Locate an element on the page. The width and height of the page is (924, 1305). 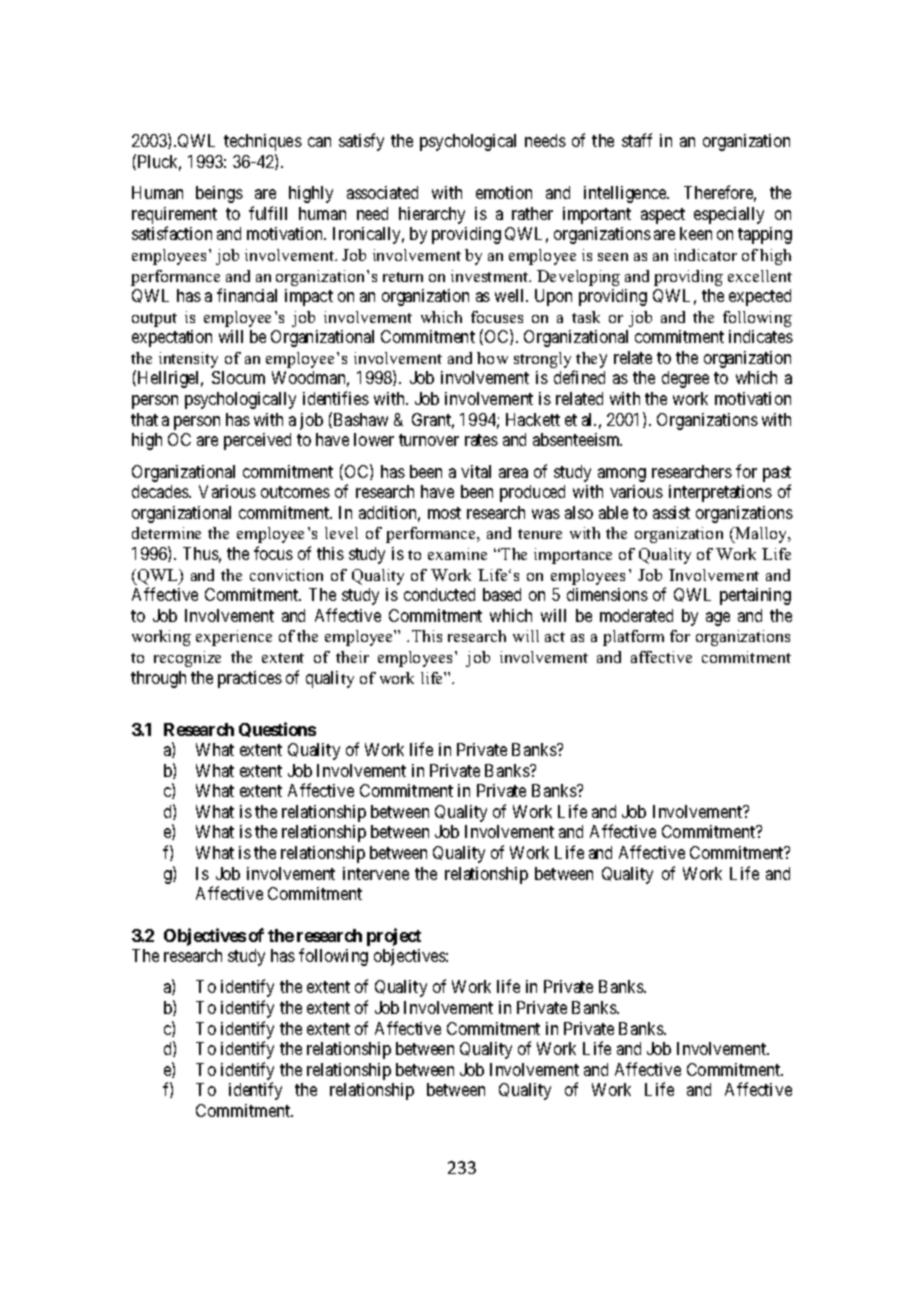
beings is located at coordinates (219, 194).
